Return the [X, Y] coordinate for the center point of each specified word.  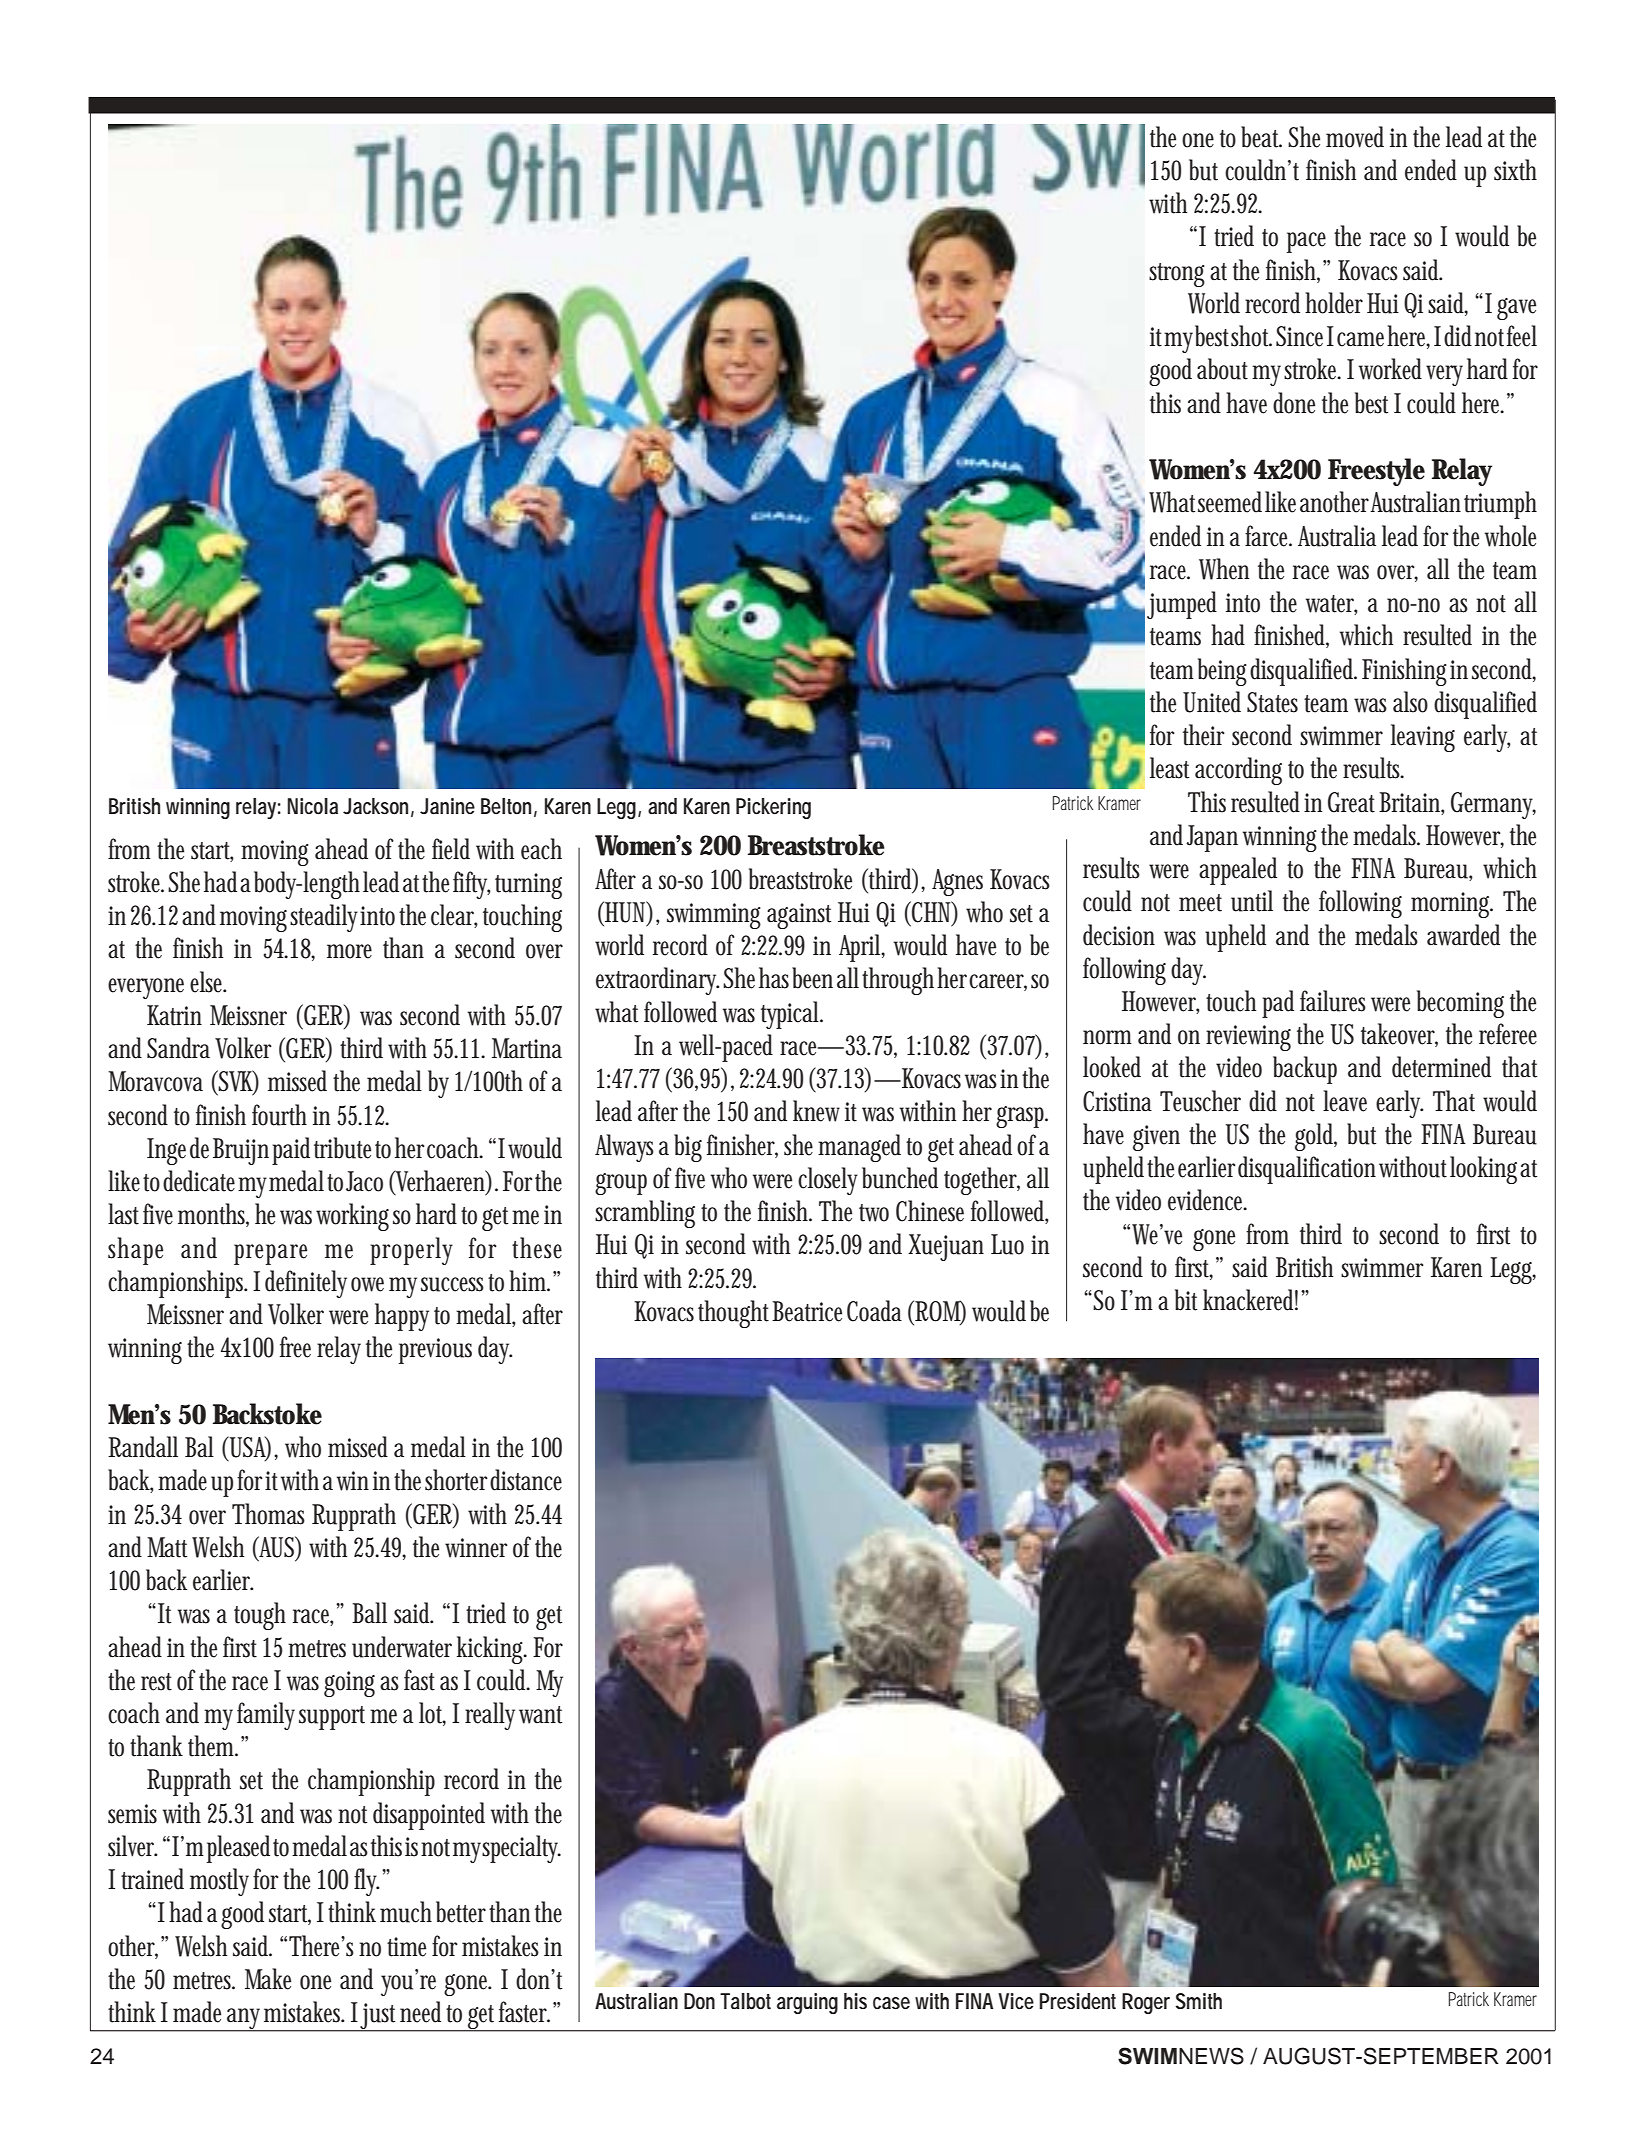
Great [1351, 802]
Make [268, 1979]
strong [1177, 275]
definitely [306, 1284]
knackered [1250, 1300]
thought [733, 1314]
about [1222, 369]
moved [1355, 137]
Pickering [773, 808]
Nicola [312, 806]
